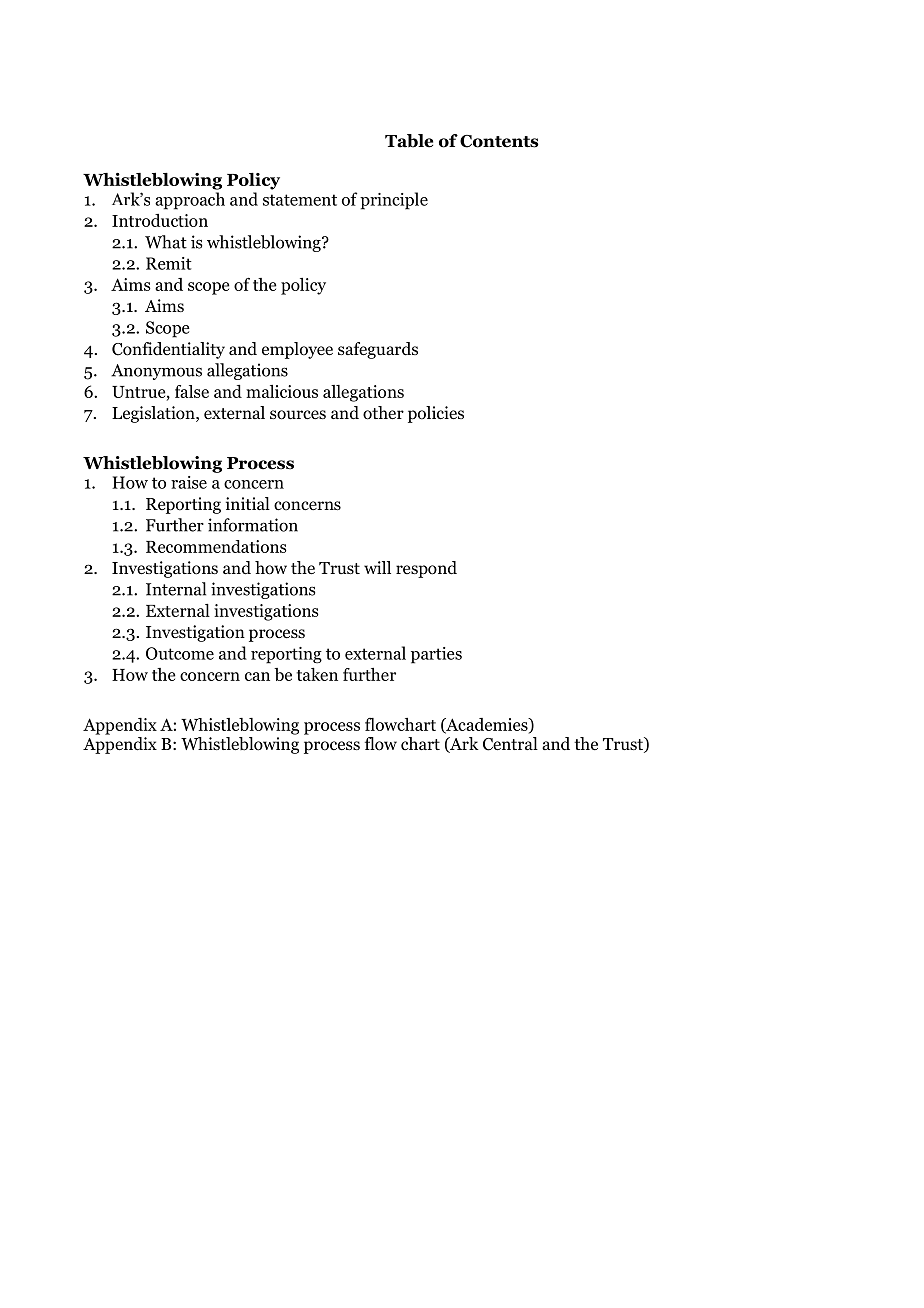 The image size is (924, 1308). What do you see at coordinates (297, 350) in the screenshot?
I see `employee` at bounding box center [297, 350].
